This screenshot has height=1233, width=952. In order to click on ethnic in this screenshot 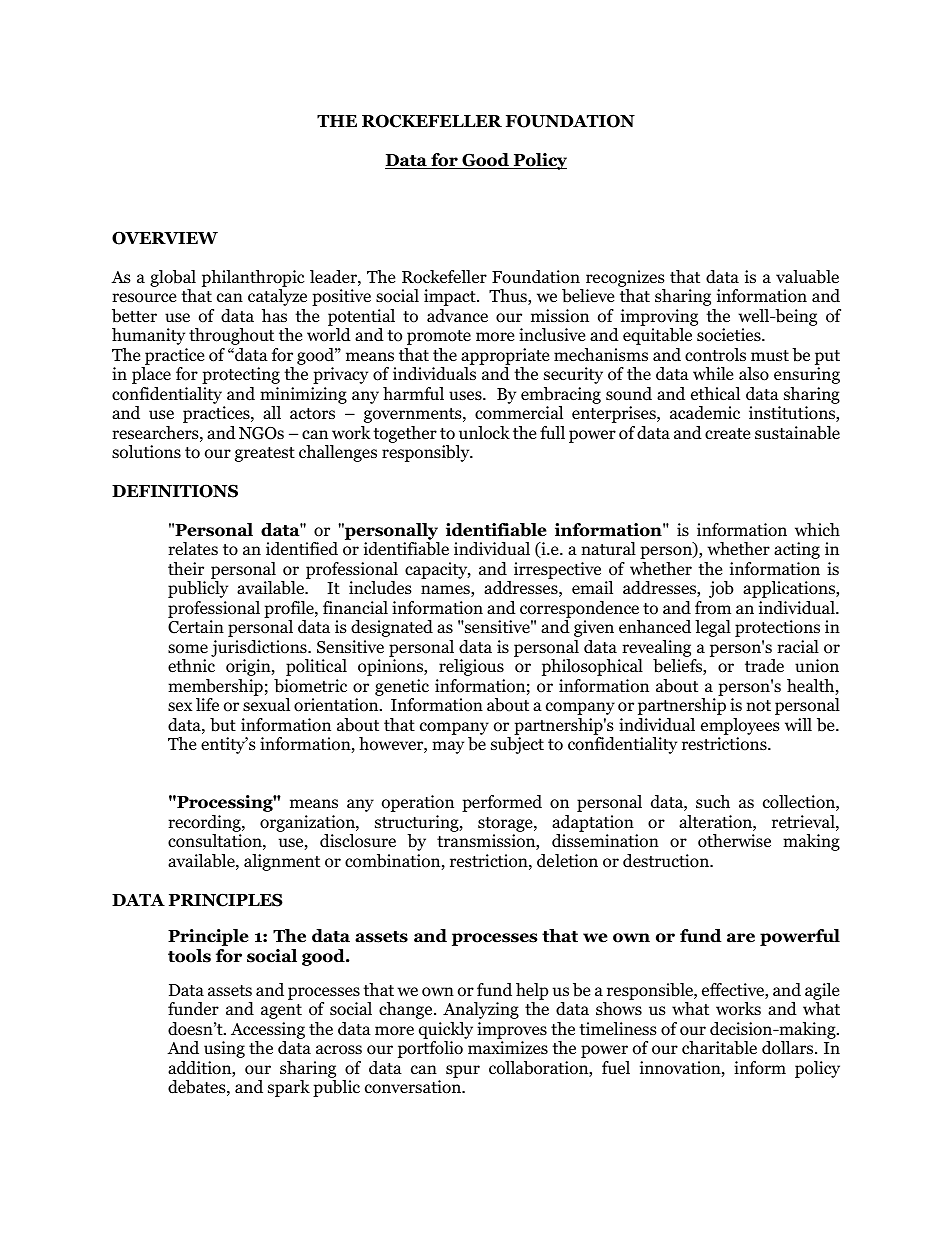, I will do `click(191, 666)`.
